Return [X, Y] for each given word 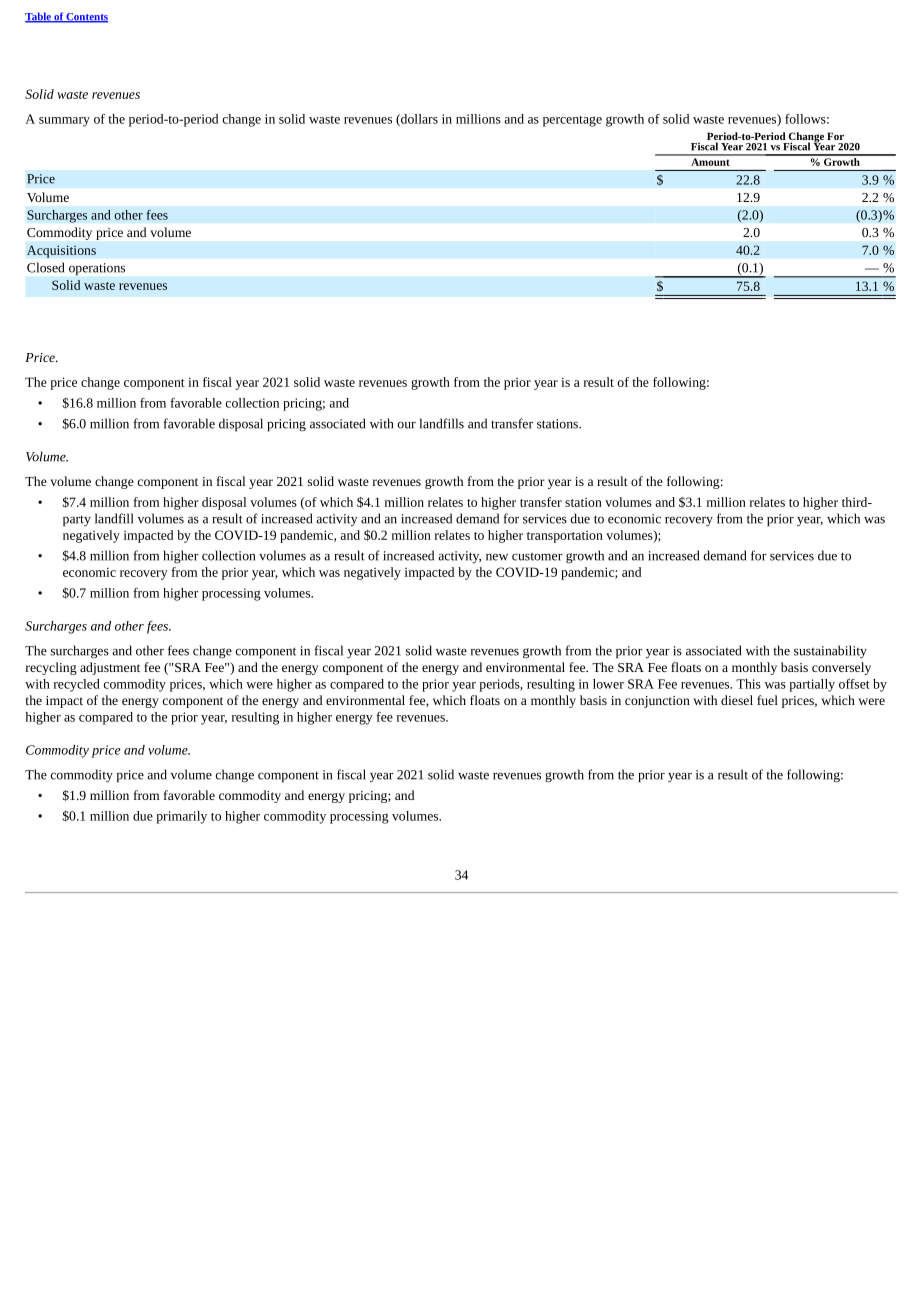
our [407, 425]
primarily [181, 817]
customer [537, 557]
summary [64, 122]
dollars [418, 120]
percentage [572, 121]
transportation [565, 537]
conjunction [657, 702]
